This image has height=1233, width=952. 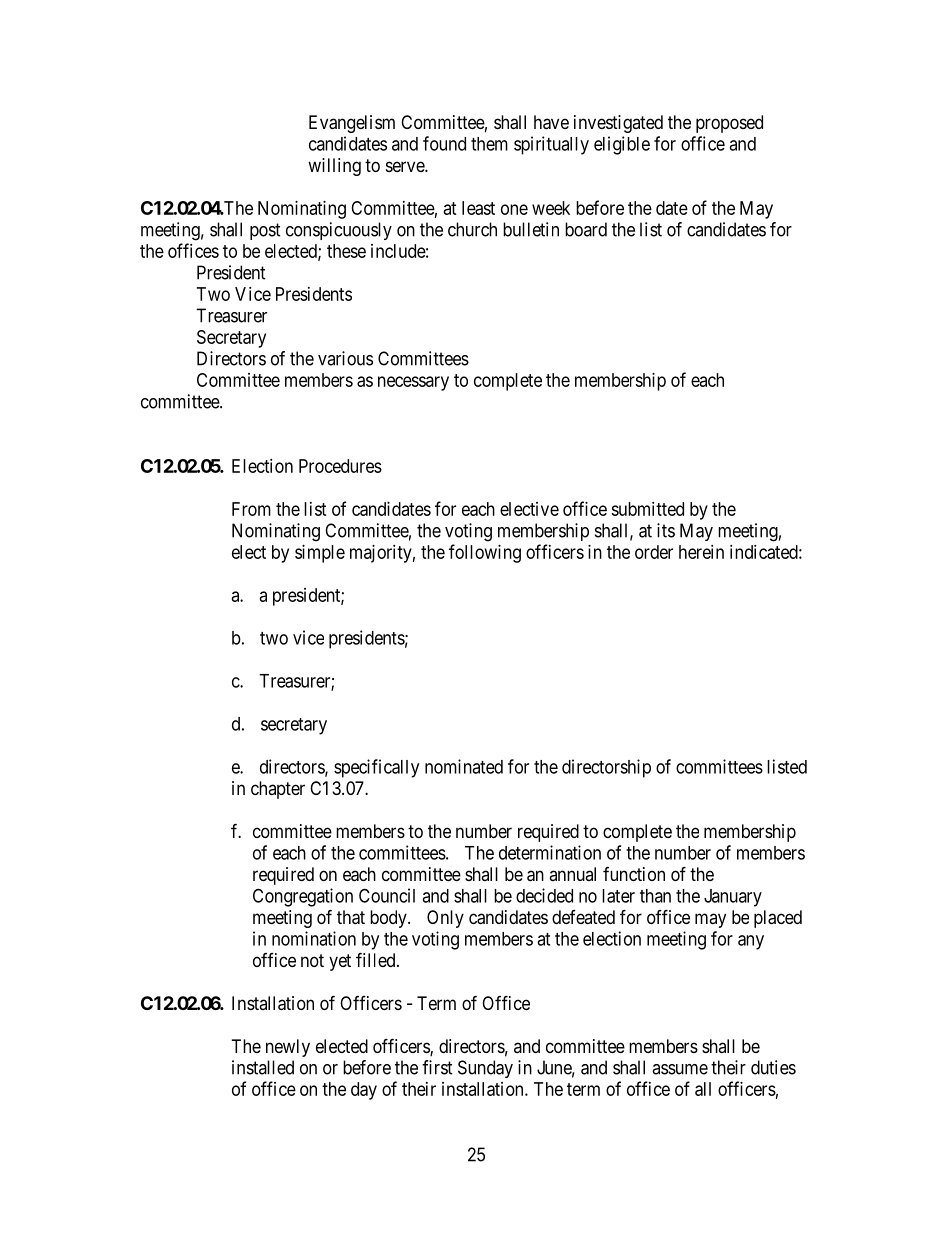 I want to click on following, so click(x=485, y=553).
